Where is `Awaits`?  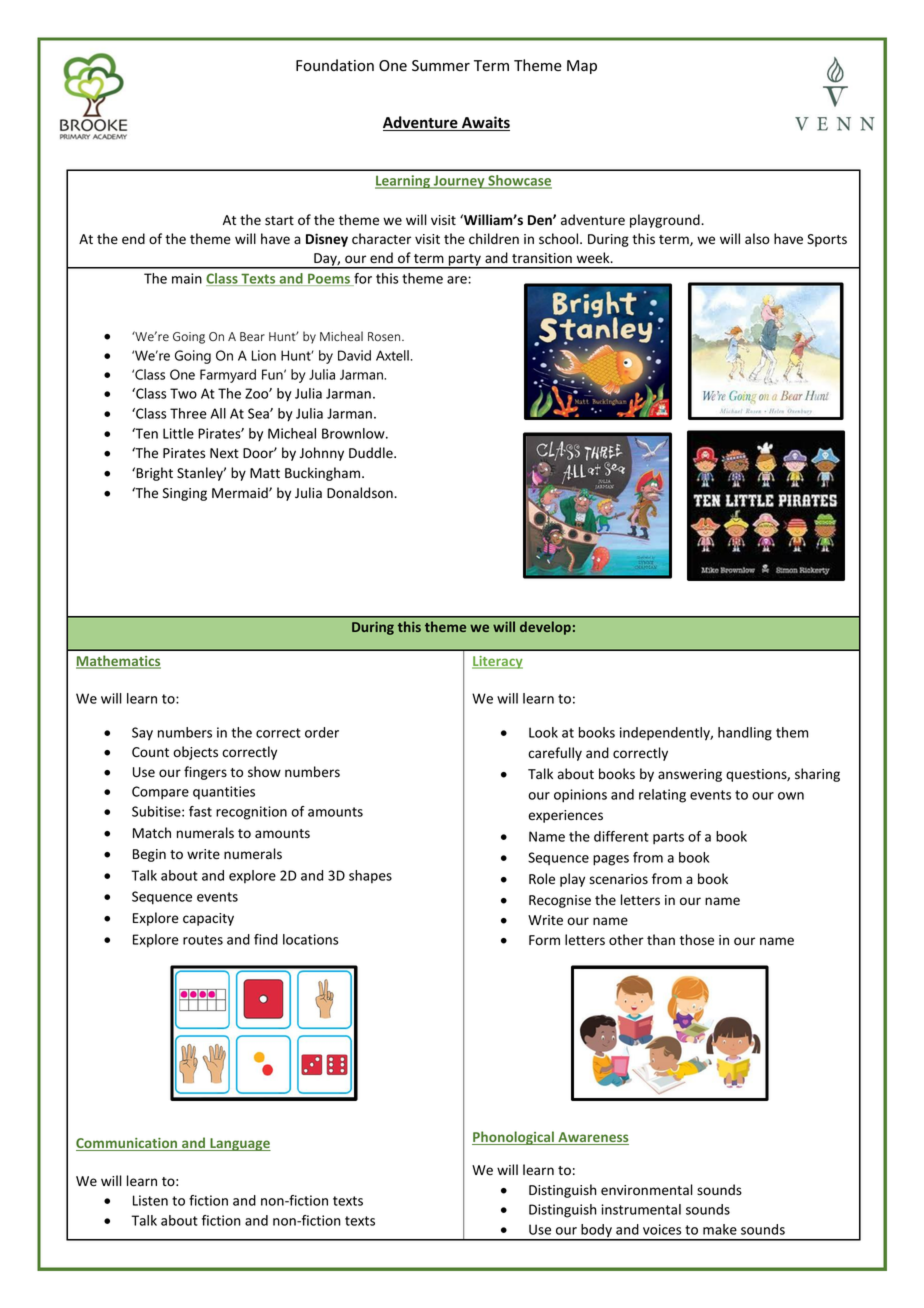 Awaits is located at coordinates (484, 123).
